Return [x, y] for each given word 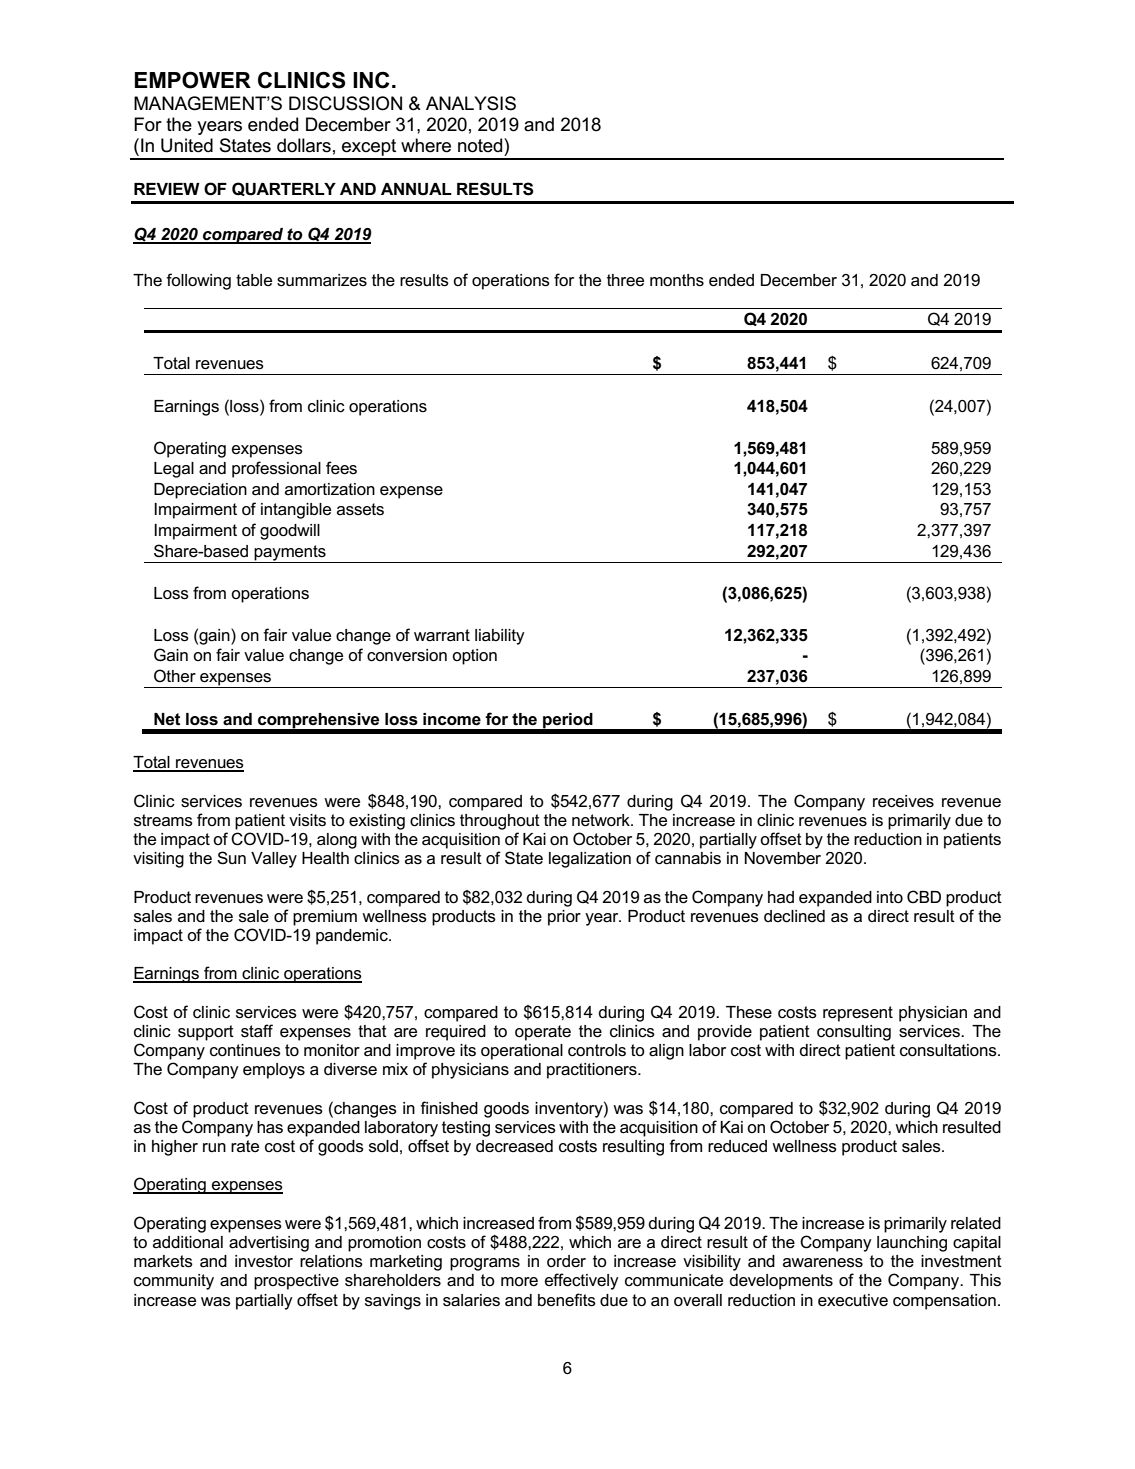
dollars [304, 145]
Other [175, 676]
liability [500, 637]
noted [481, 145]
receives [903, 801]
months [677, 280]
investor [264, 1261]
